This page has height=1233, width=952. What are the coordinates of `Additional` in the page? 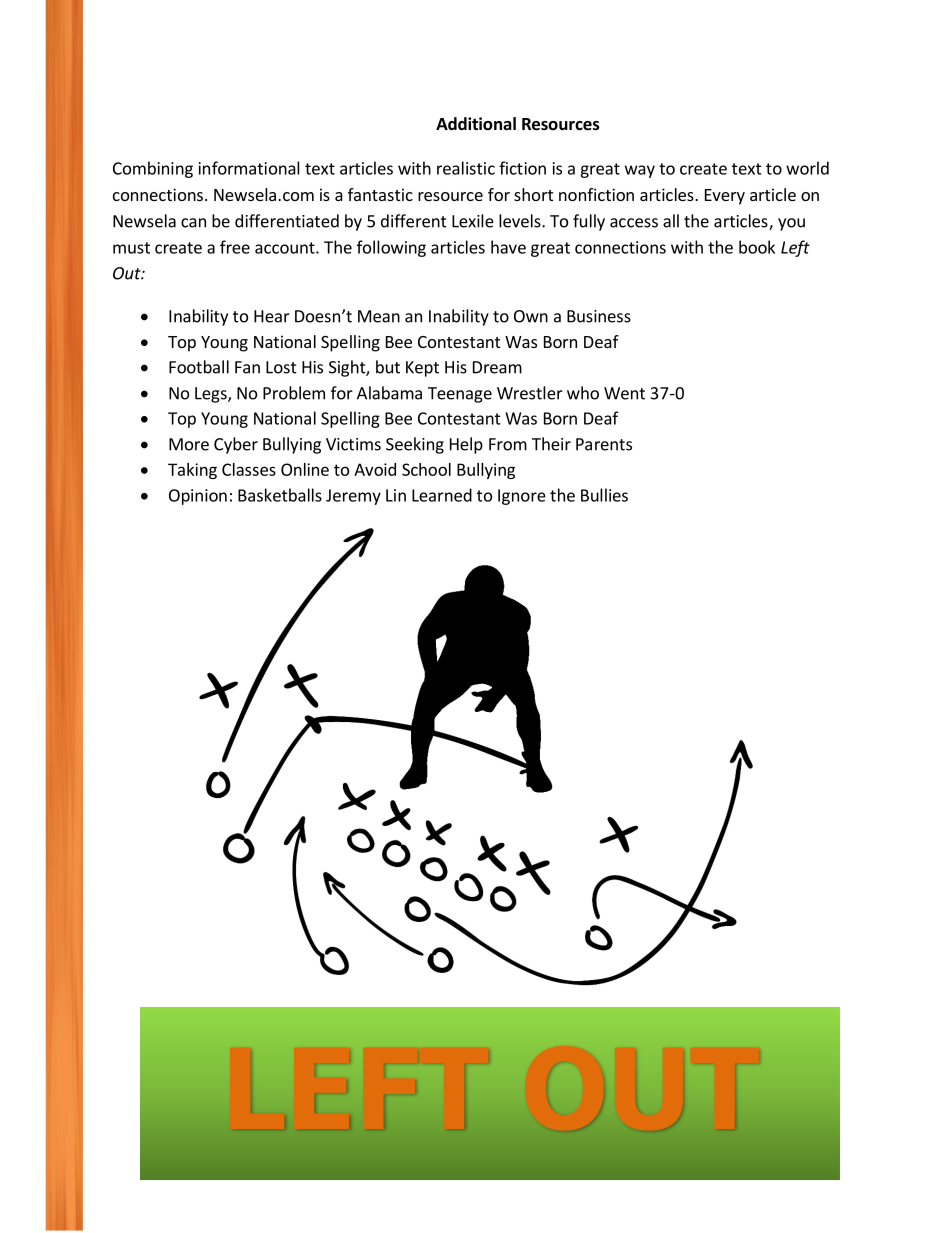 It's located at (476, 124).
